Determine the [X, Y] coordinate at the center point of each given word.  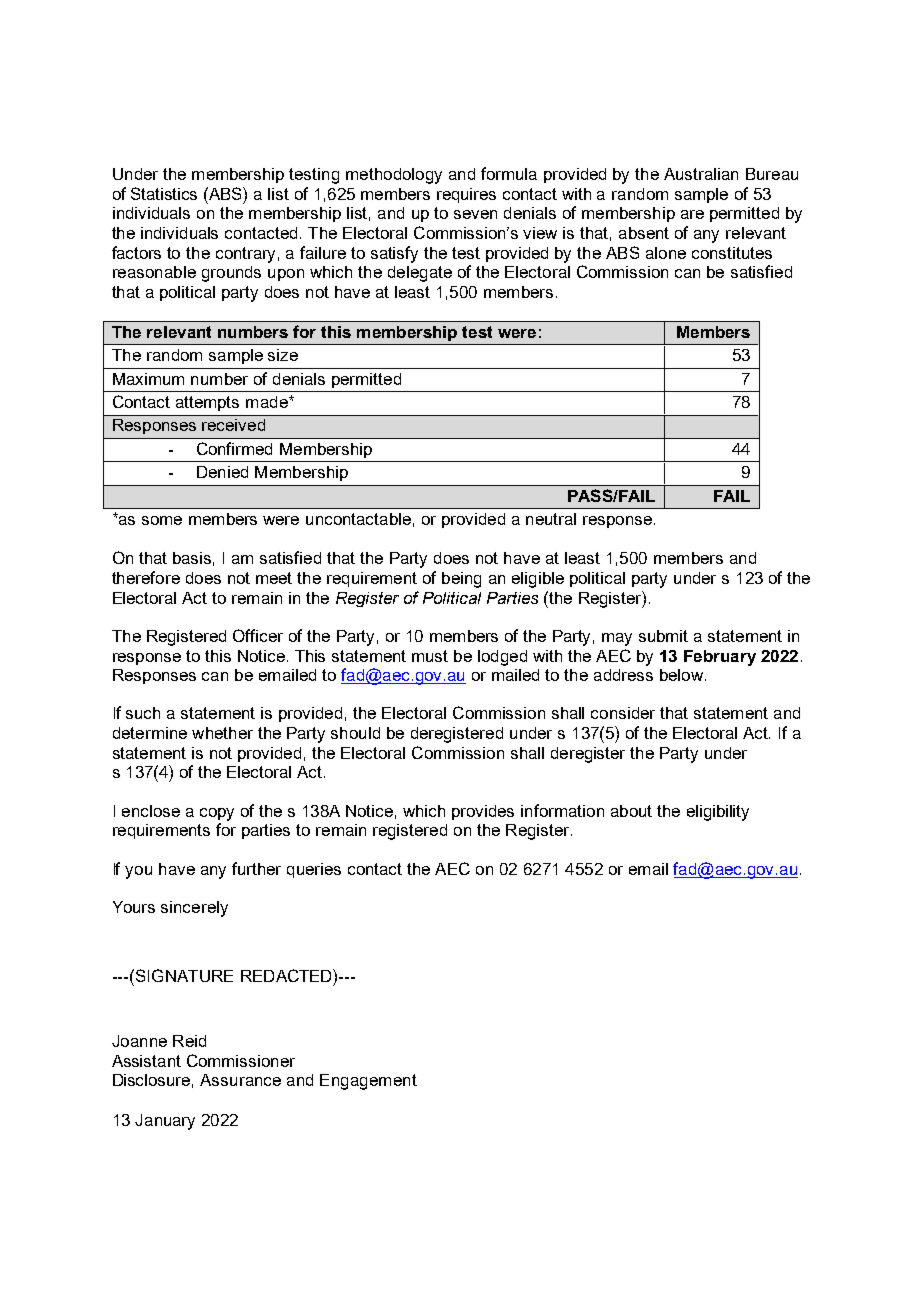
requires [466, 195]
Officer [258, 635]
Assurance [240, 1080]
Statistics [164, 193]
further [256, 868]
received [233, 425]
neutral [551, 519]
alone [666, 253]
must [430, 656]
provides [483, 812]
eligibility [718, 813]
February [720, 658]
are [692, 214]
